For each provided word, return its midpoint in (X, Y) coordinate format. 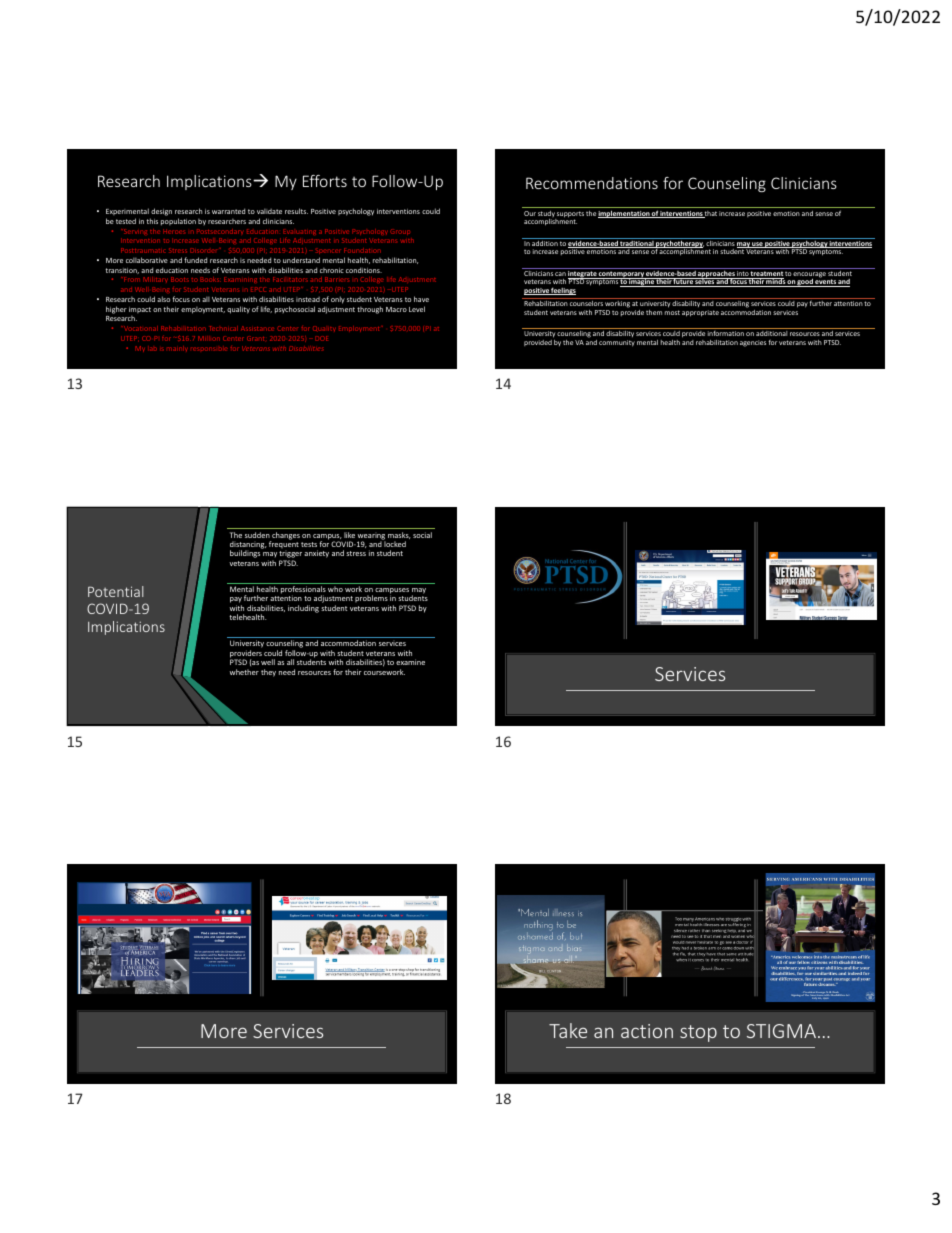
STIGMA (783, 1031)
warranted (228, 211)
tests (309, 544)
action (647, 1031)
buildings (245, 554)
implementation (624, 214)
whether (244, 672)
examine (410, 662)
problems (372, 600)
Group (400, 232)
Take (568, 1030)
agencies (753, 343)
